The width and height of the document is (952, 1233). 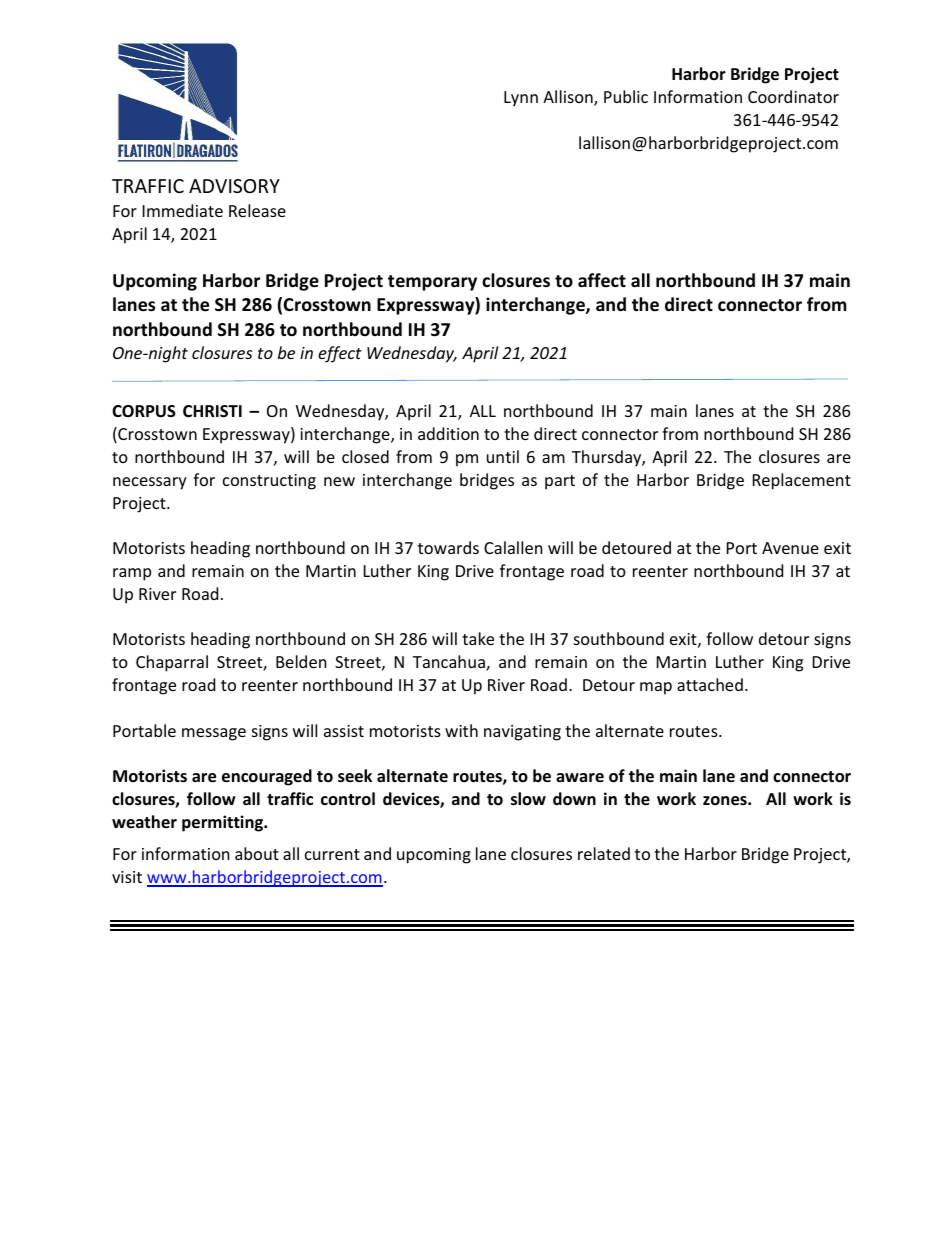 I want to click on ramp, so click(x=132, y=574).
